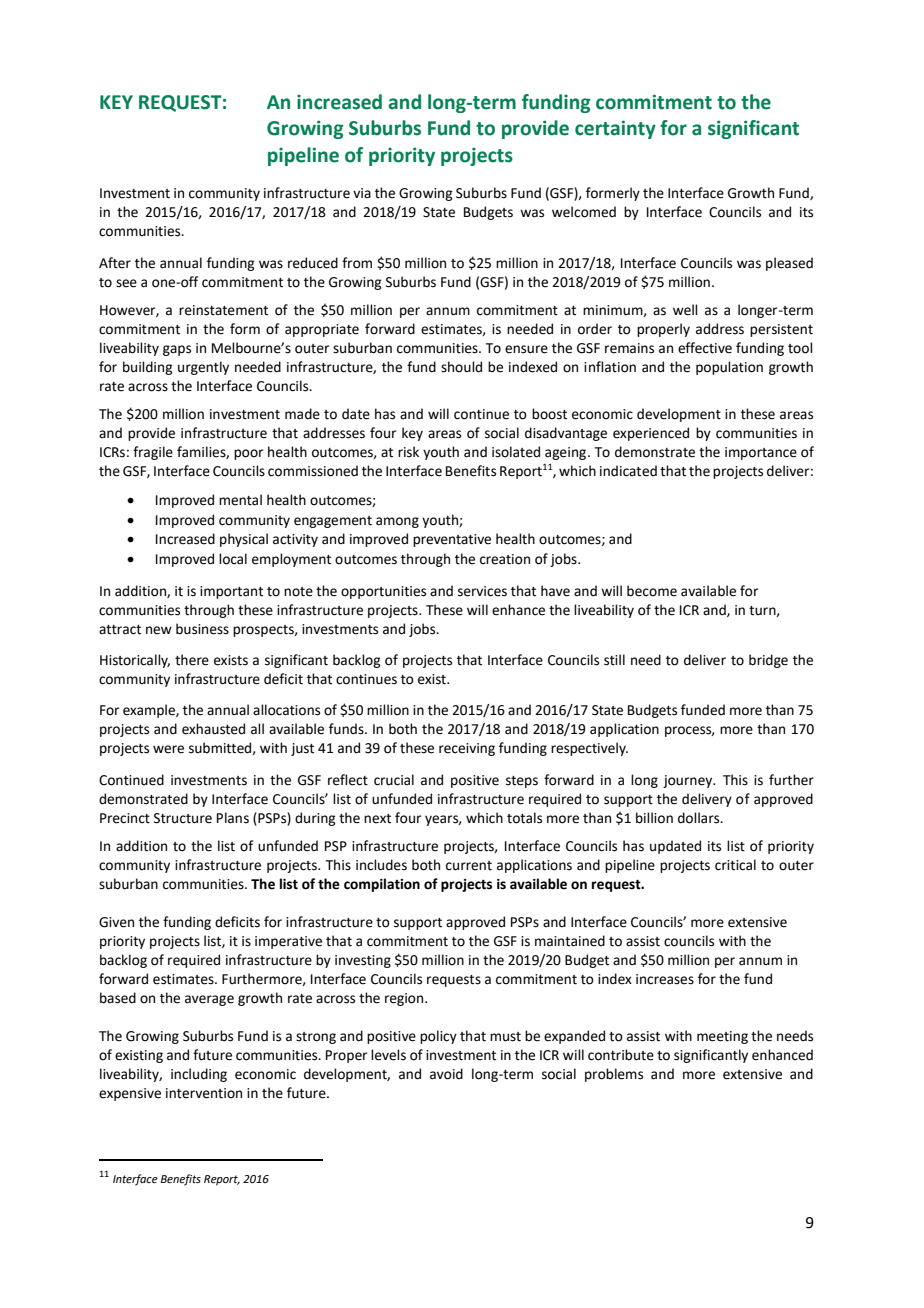 The width and height of the screenshot is (924, 1308). What do you see at coordinates (408, 452) in the screenshot?
I see `risk` at bounding box center [408, 452].
